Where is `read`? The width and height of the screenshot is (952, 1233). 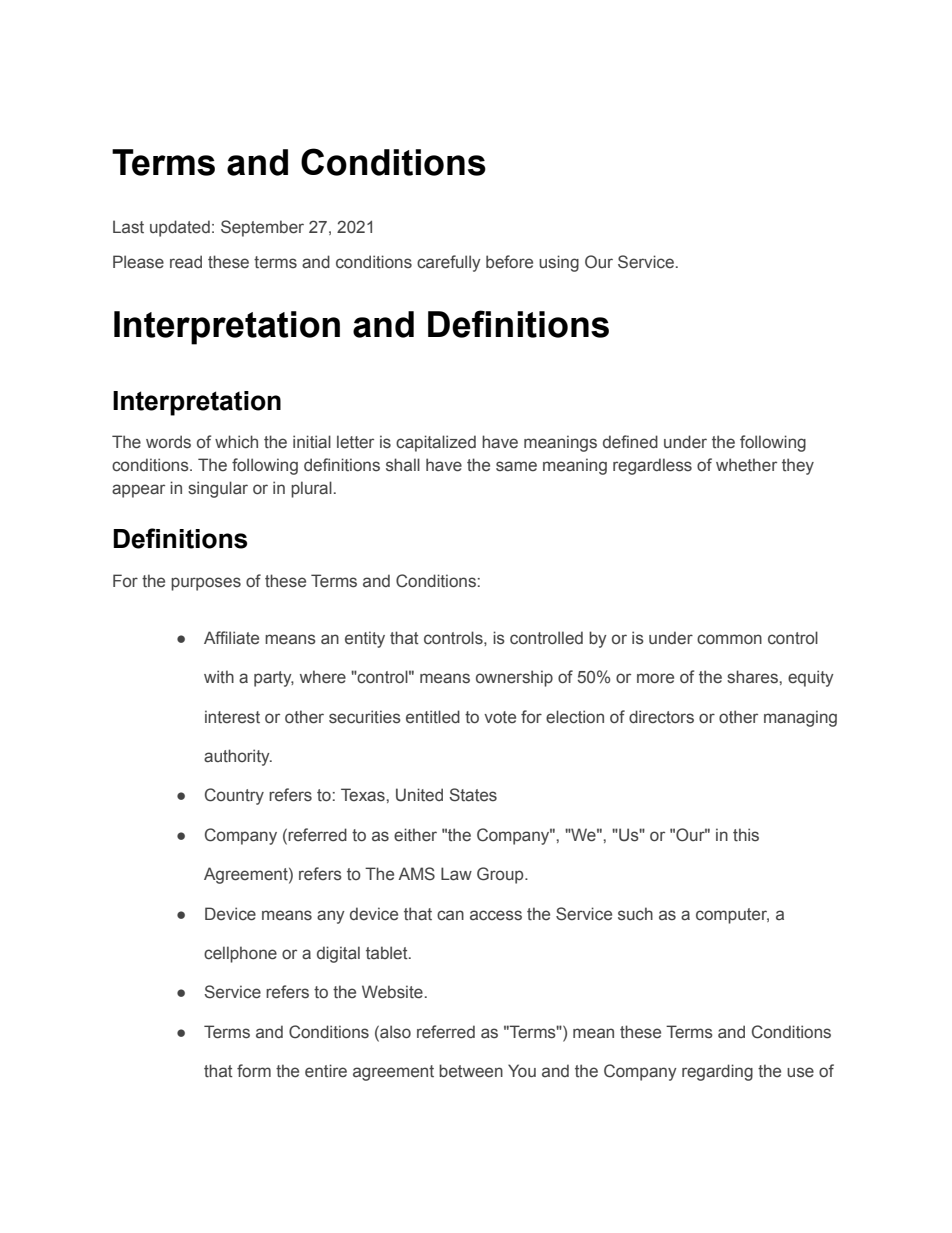
read is located at coordinates (186, 262).
